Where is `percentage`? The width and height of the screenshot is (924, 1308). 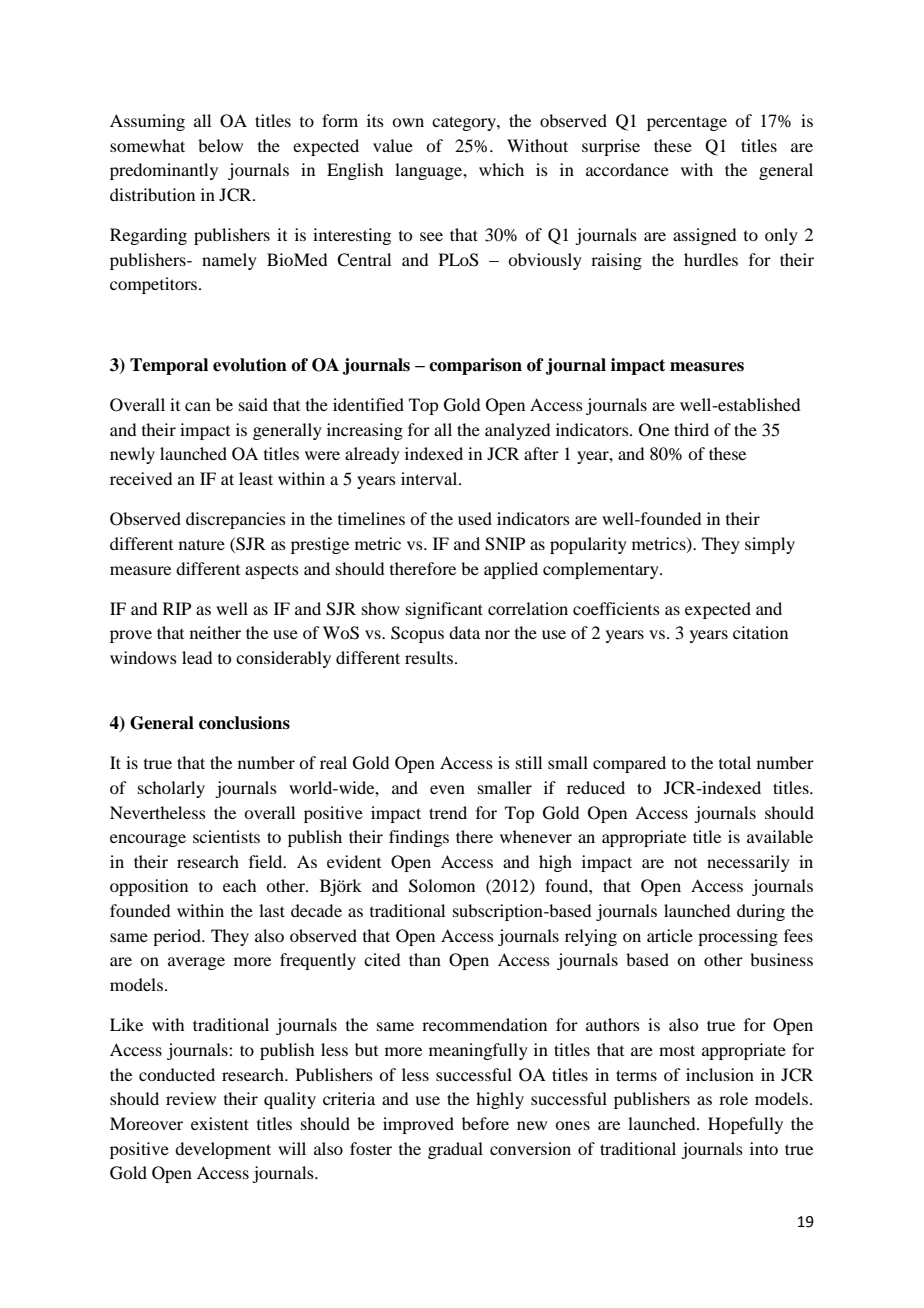
percentage is located at coordinates (687, 123).
